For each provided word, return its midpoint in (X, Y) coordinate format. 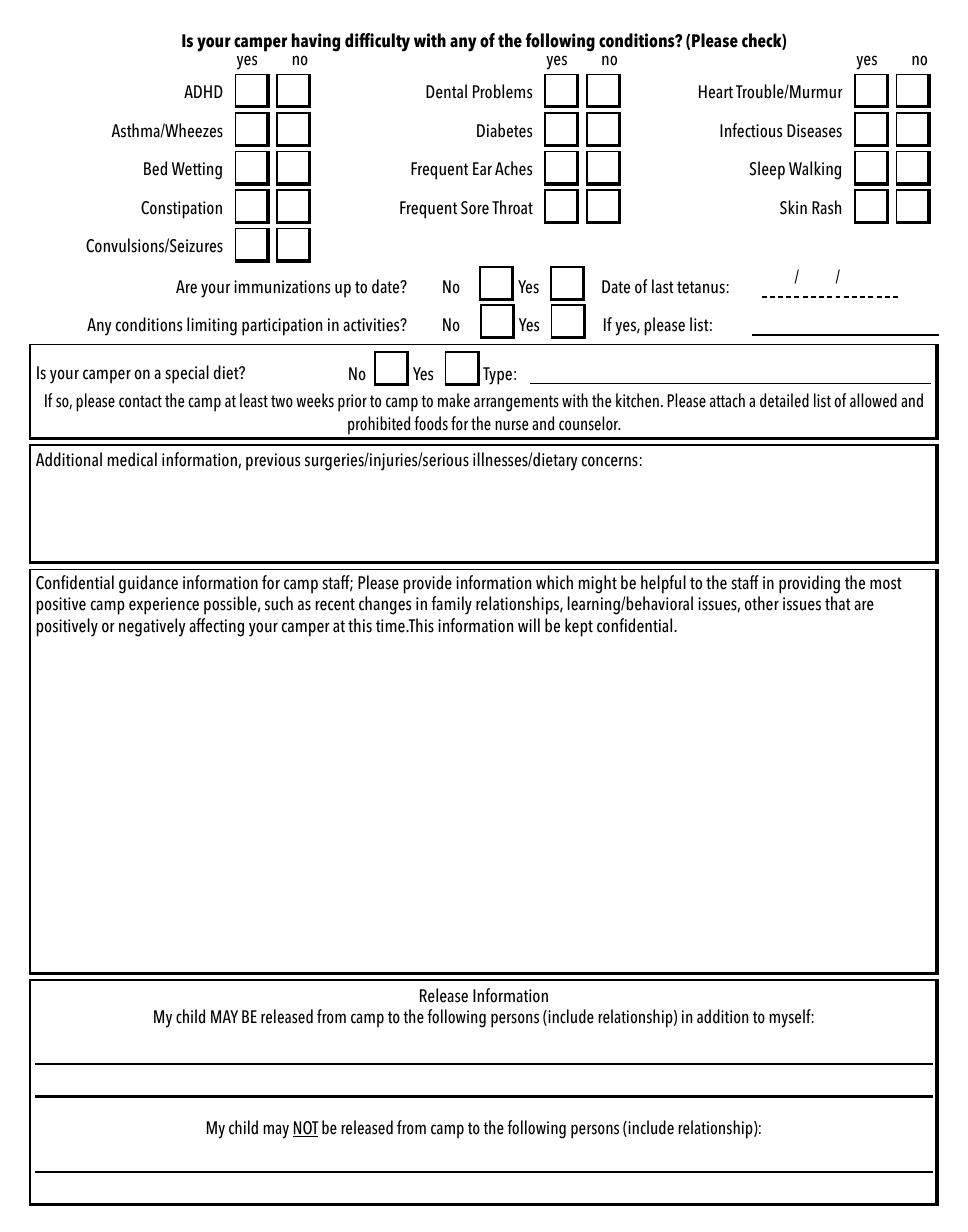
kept (579, 627)
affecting (216, 627)
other (762, 603)
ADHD (203, 91)
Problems (502, 91)
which (554, 582)
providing (809, 584)
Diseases (814, 131)
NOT (305, 1129)
